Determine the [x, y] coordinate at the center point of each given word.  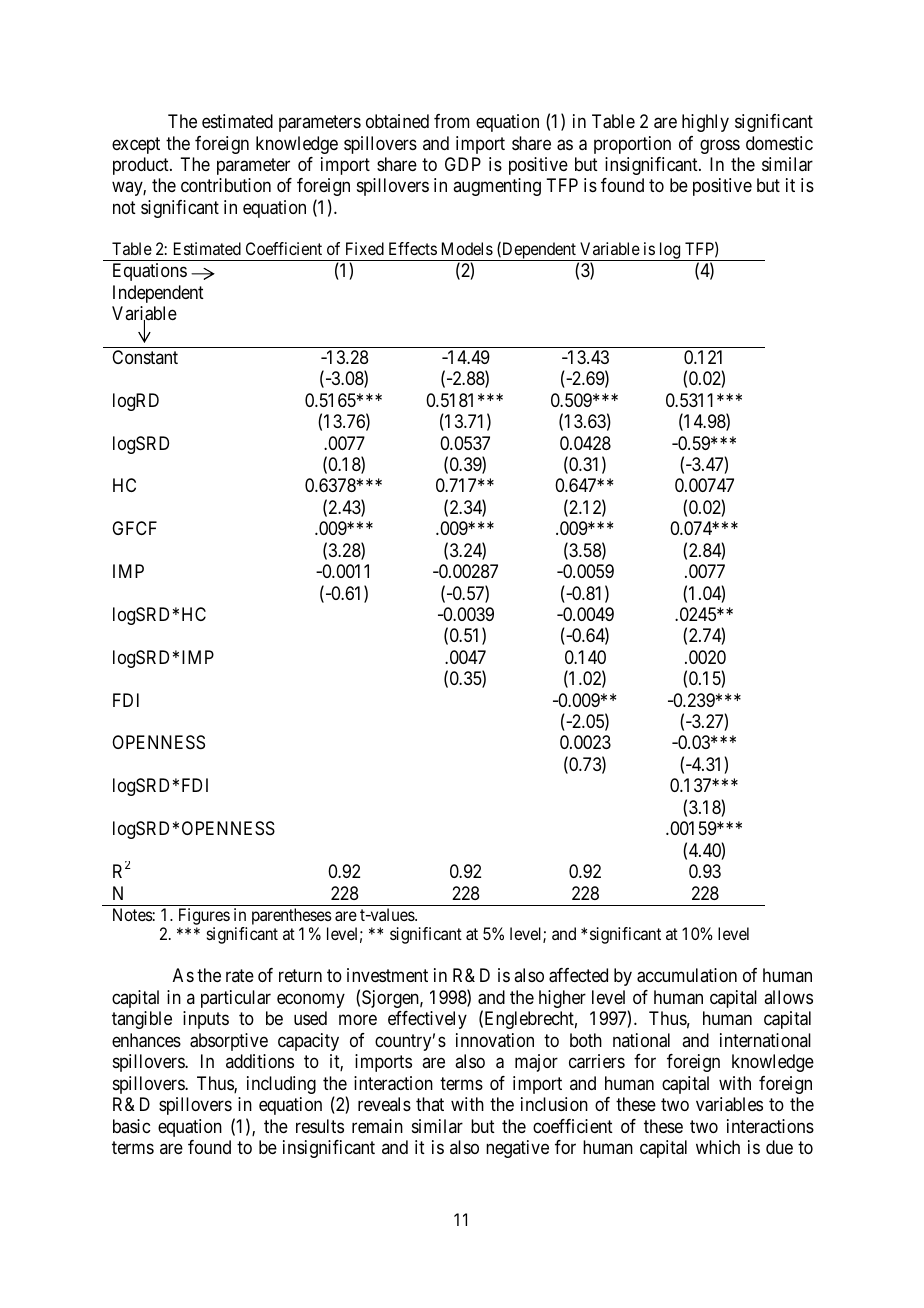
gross [720, 146]
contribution [226, 185]
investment [387, 975]
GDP [463, 164]
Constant [145, 357]
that [430, 1104]
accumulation [687, 975]
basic [131, 1126]
